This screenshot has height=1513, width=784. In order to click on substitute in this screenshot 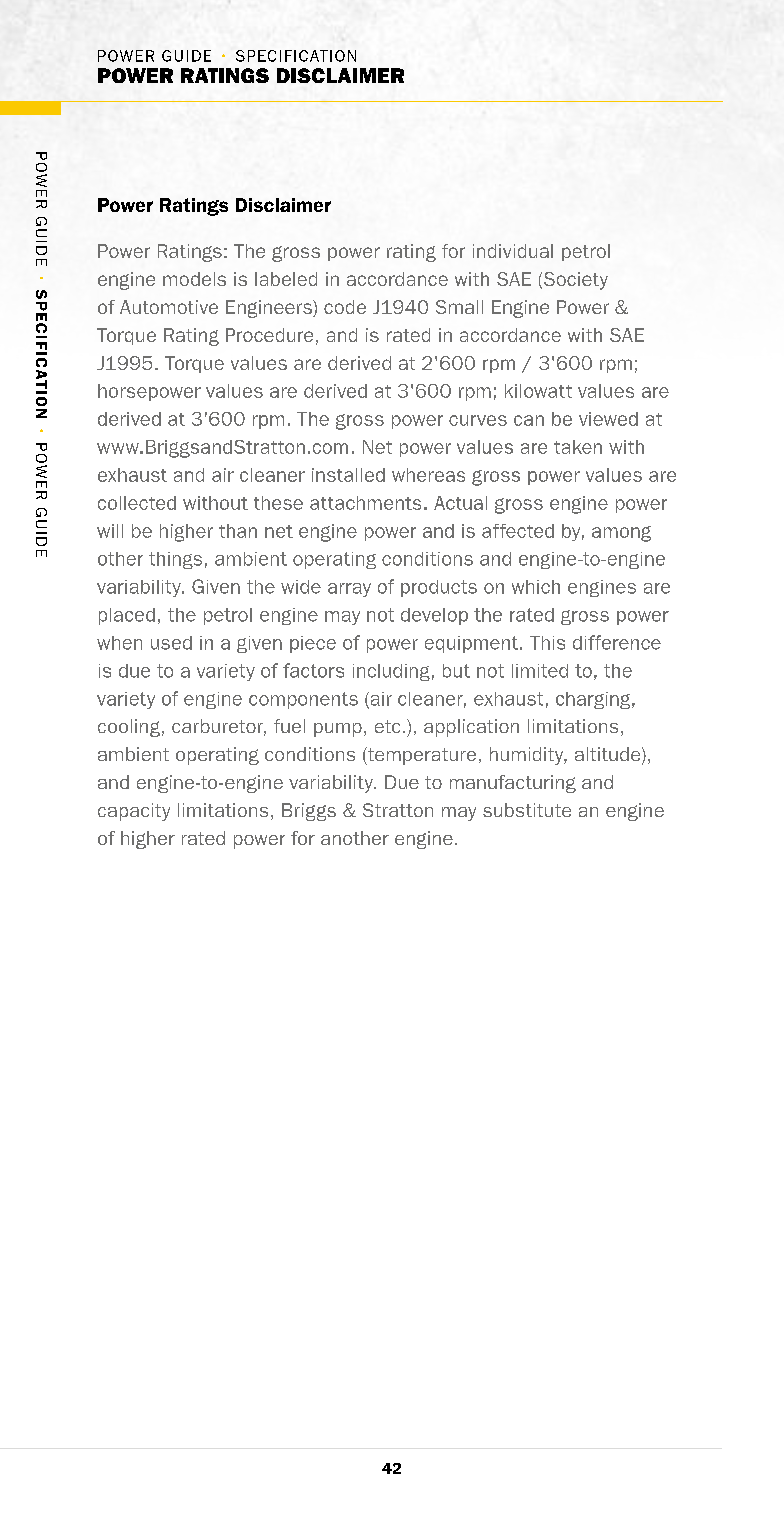, I will do `click(527, 810)`.
